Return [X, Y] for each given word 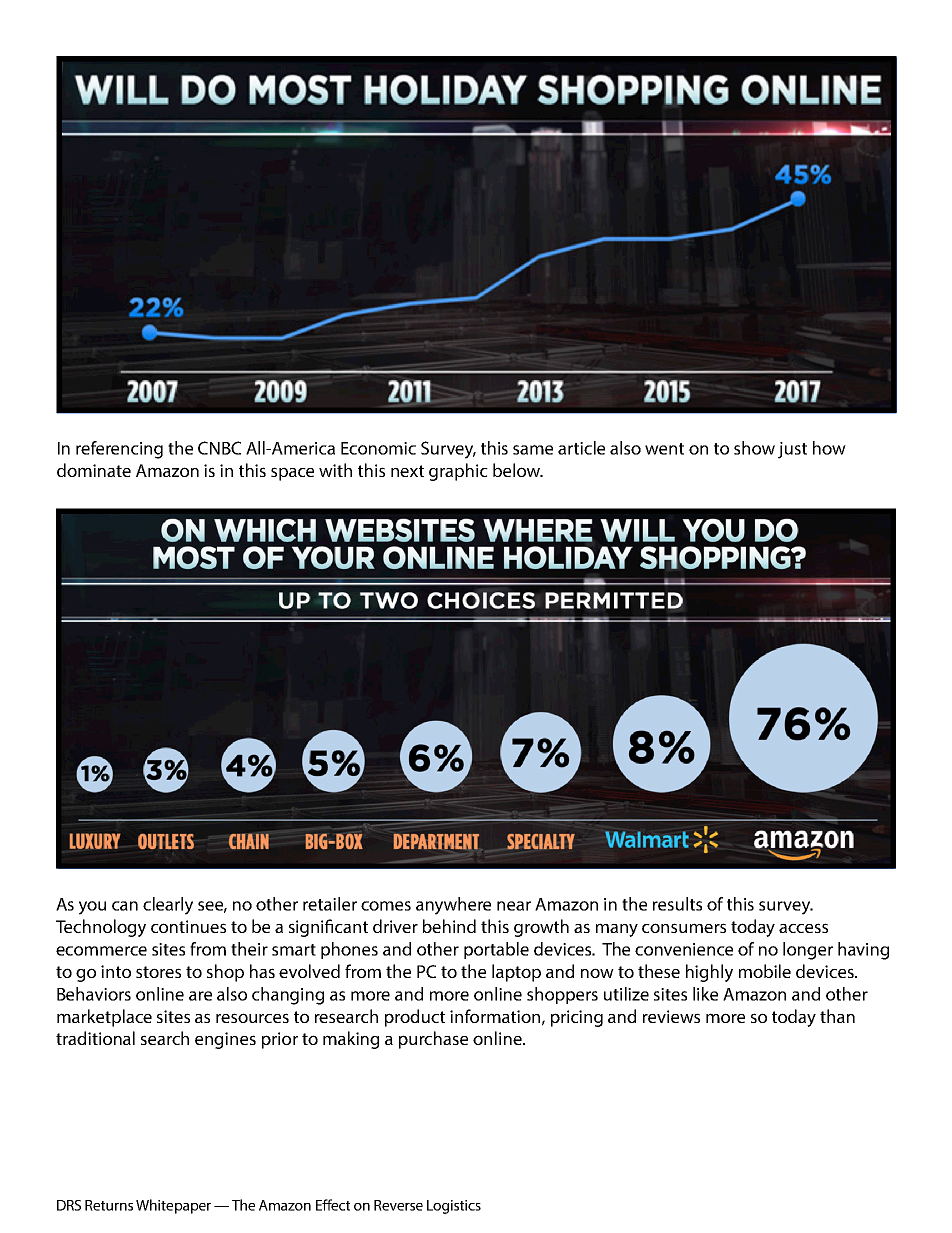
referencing [119, 450]
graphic [458, 472]
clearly [168, 906]
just [792, 450]
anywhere [453, 906]
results [677, 904]
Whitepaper [173, 1206]
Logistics [454, 1207]
